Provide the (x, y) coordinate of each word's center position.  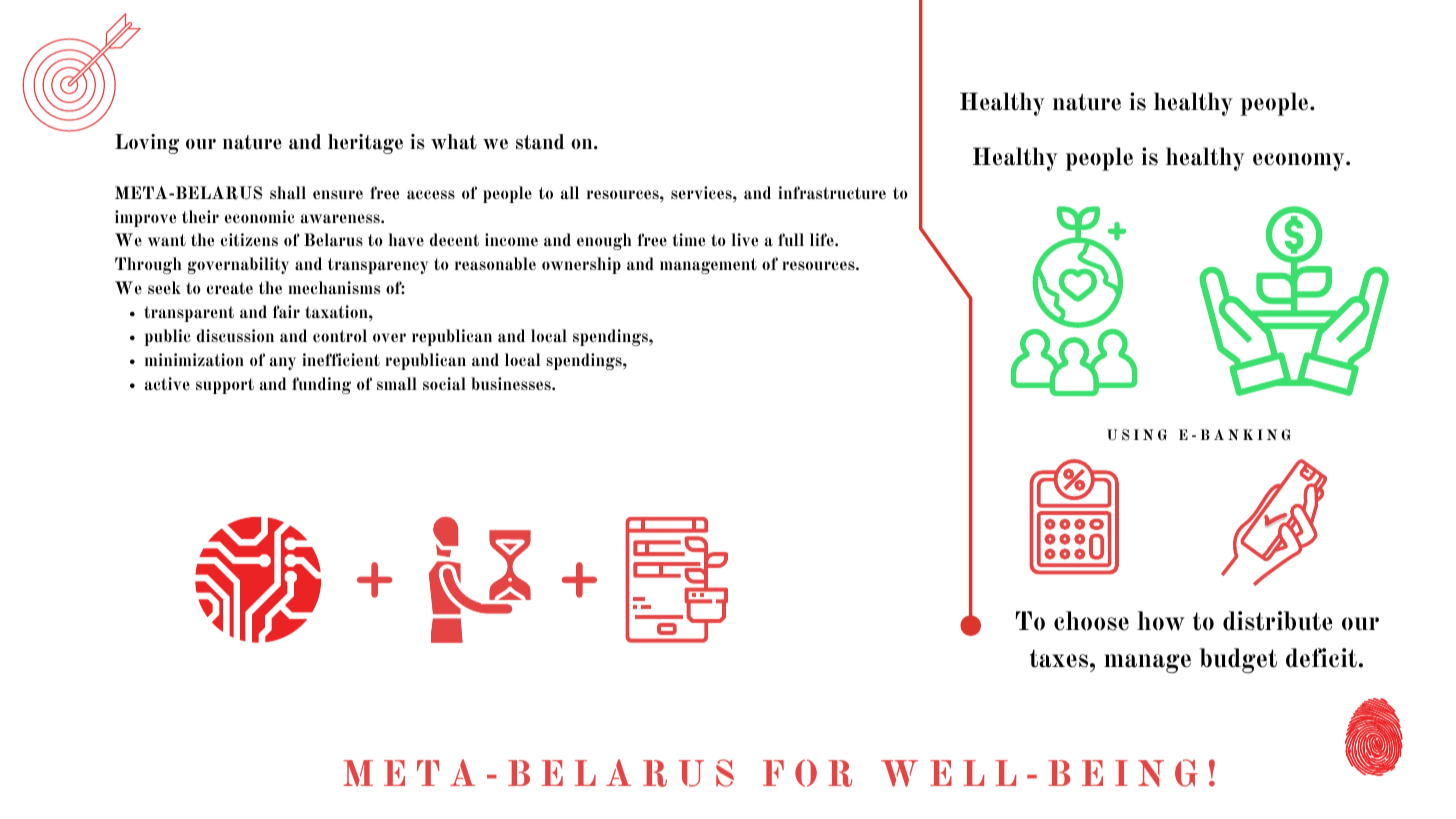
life (823, 239)
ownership (581, 265)
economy (1300, 162)
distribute (1277, 621)
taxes (1060, 658)
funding (321, 385)
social (444, 383)
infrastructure (832, 192)
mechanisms (334, 287)
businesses (512, 383)
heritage (365, 144)
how (1161, 621)
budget (1238, 660)
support (225, 386)
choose (1091, 621)
